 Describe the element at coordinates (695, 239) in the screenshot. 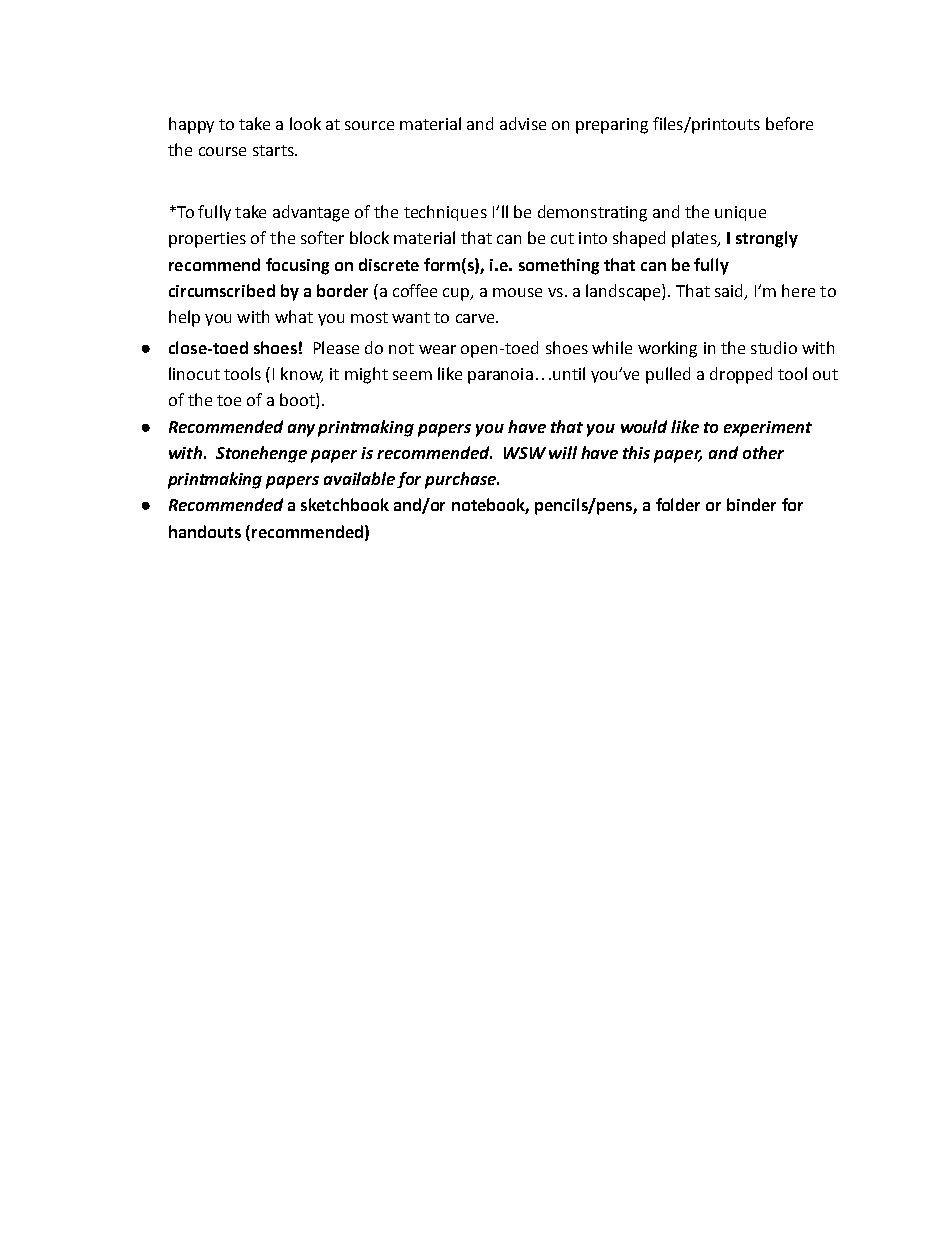

I see `plates` at that location.
